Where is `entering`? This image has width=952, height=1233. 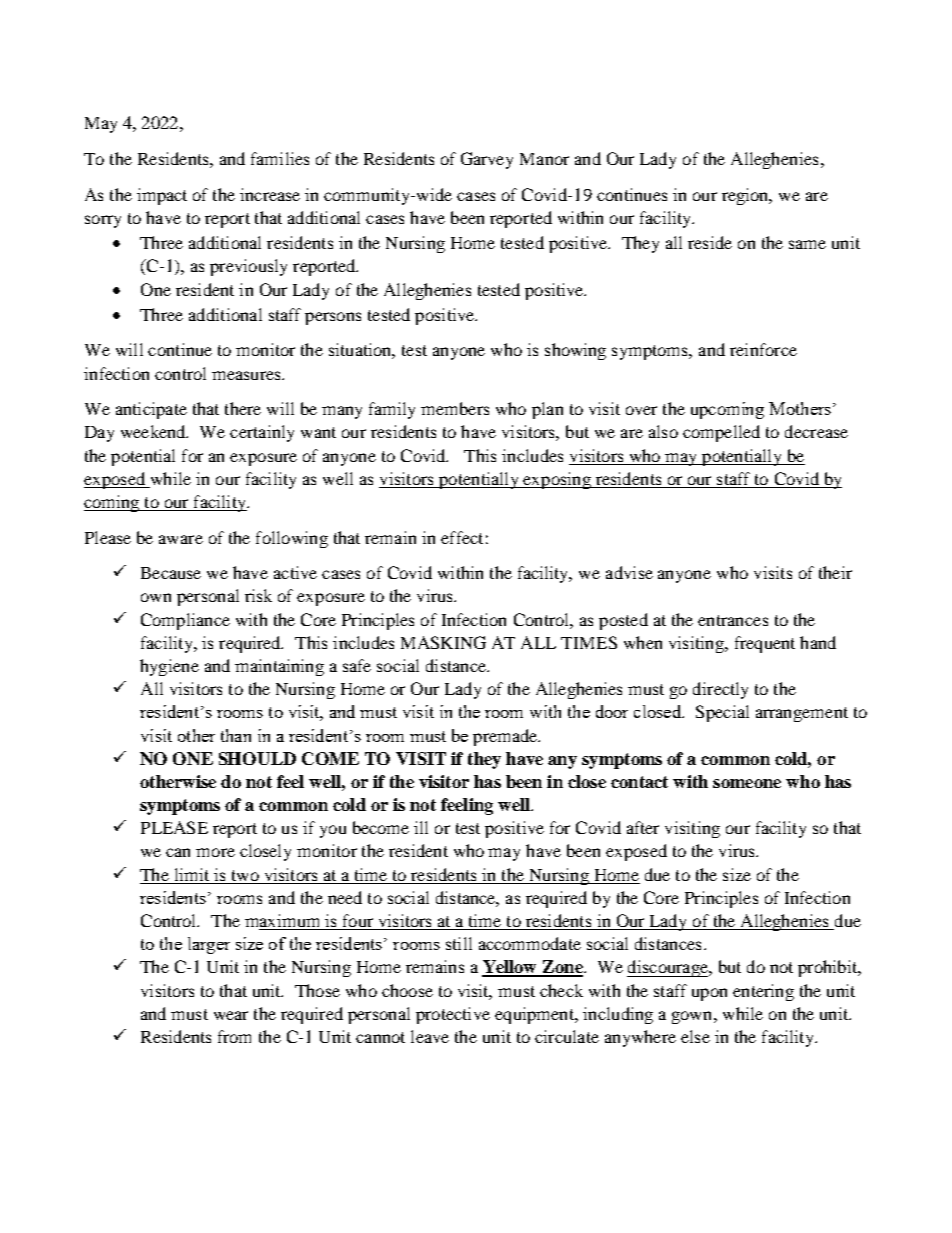 entering is located at coordinates (763, 992).
